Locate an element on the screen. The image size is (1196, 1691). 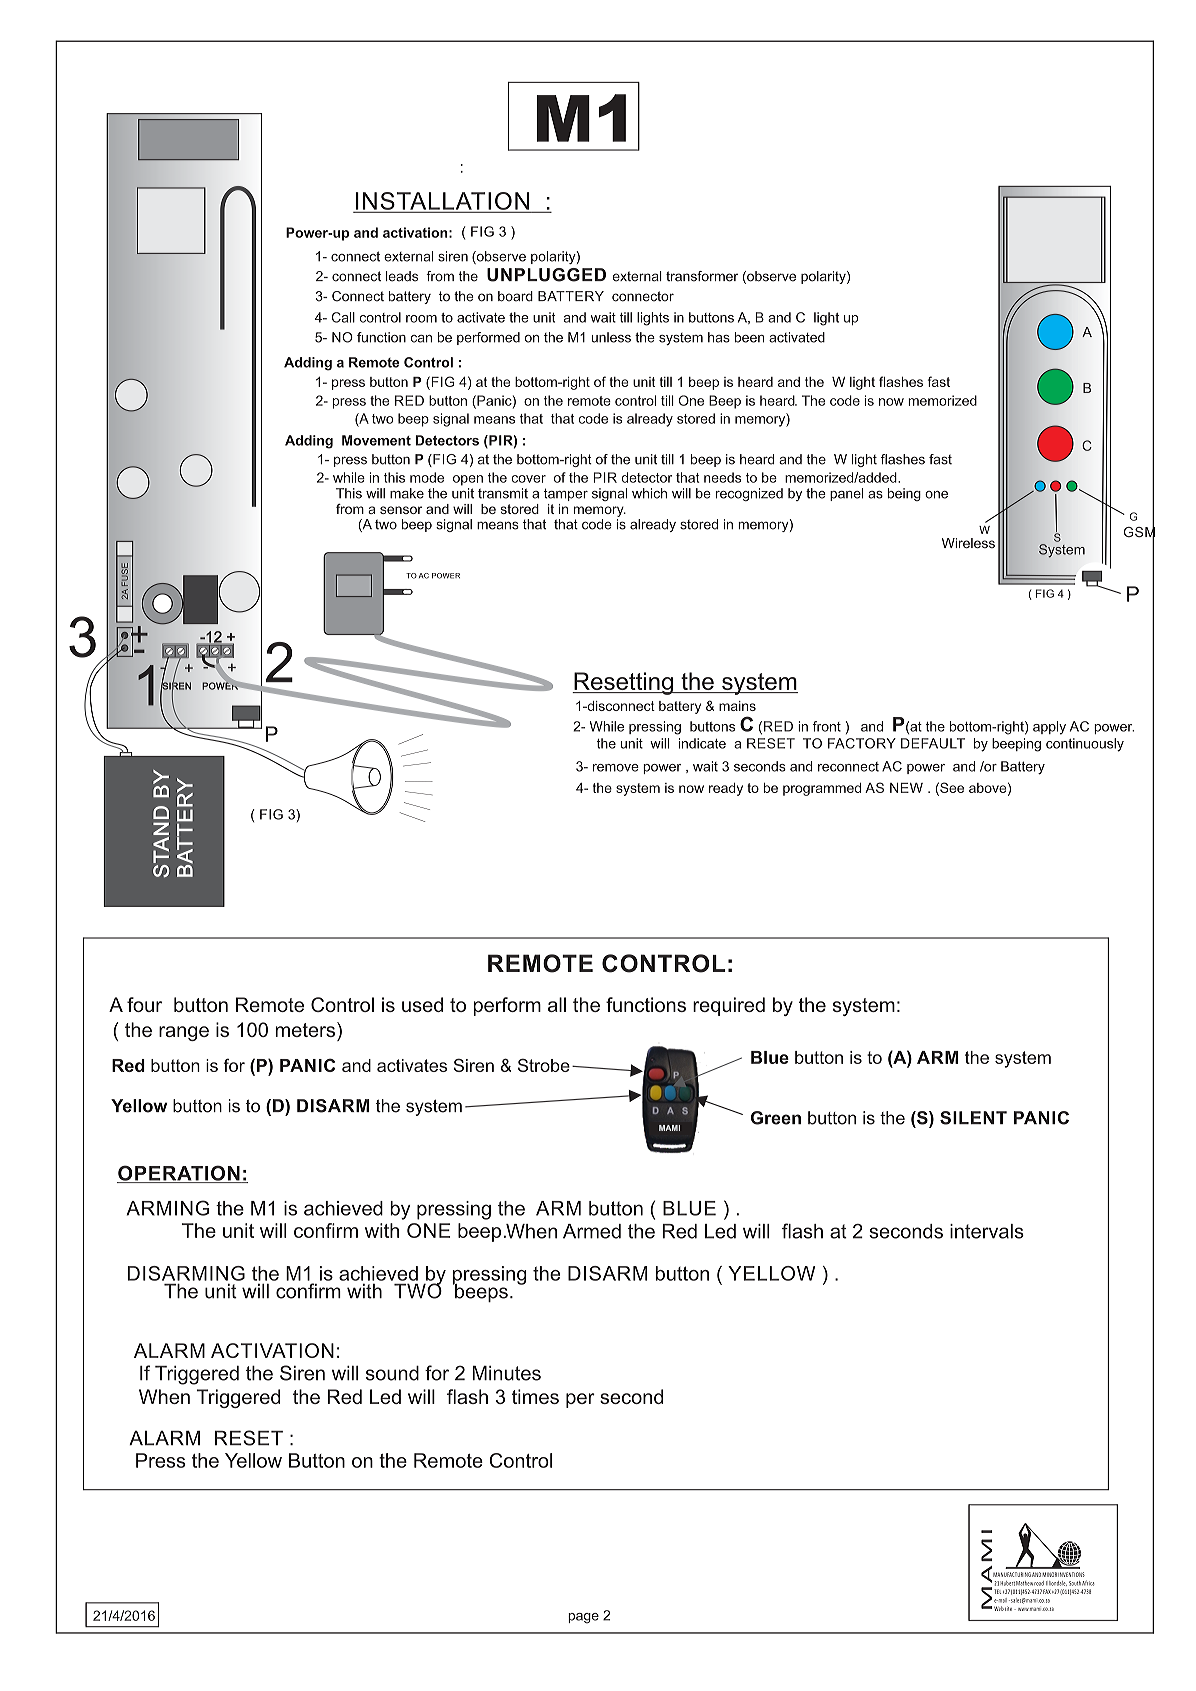
sound is located at coordinates (392, 1373).
